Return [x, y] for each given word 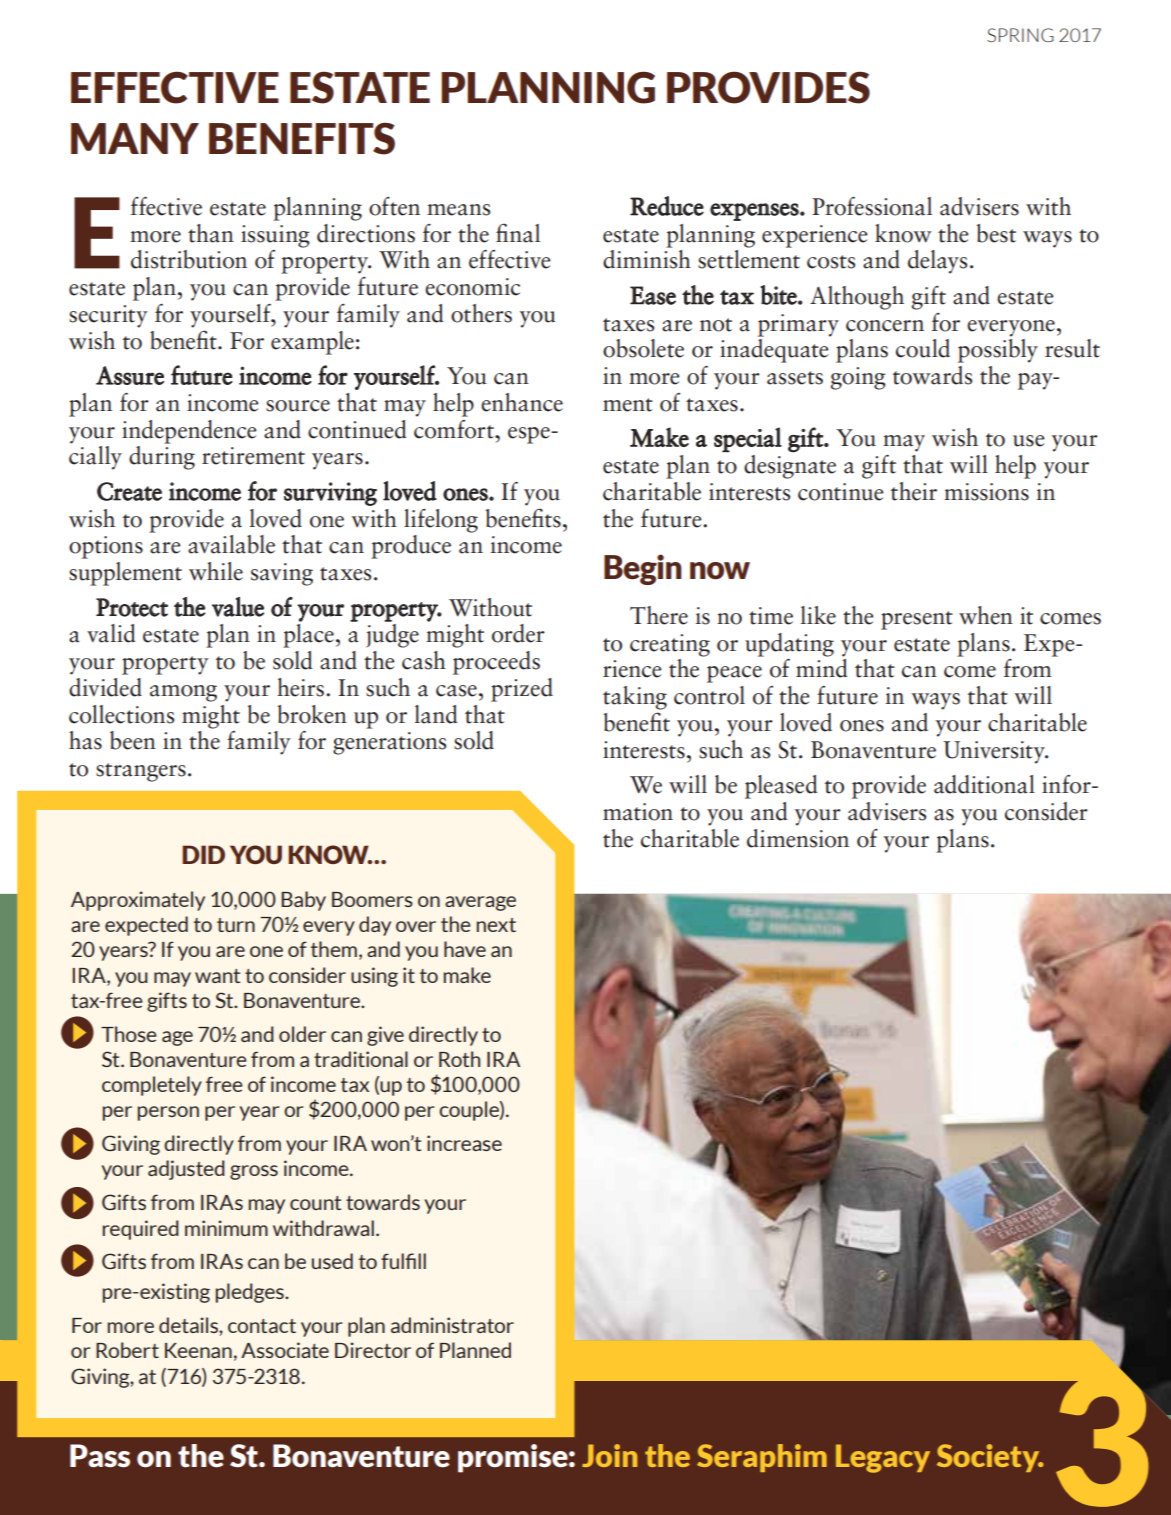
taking [635, 698]
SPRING [1020, 35]
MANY [135, 138]
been [133, 740]
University [995, 752]
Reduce [667, 206]
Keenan [198, 1350]
